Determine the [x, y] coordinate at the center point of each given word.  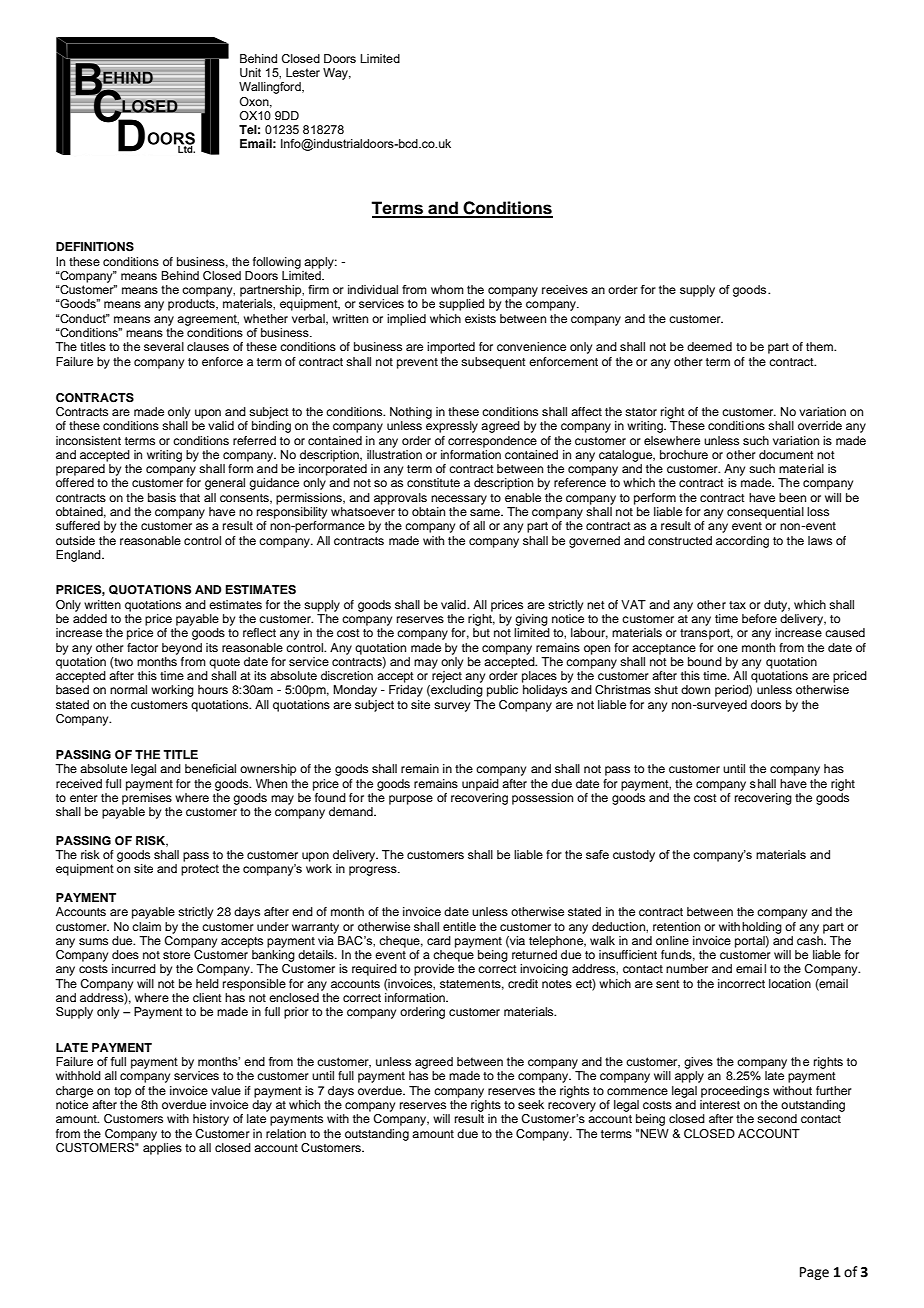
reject [447, 677]
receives [565, 289]
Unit [250, 72]
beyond [182, 649]
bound [705, 661]
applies [162, 1149]
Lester [303, 72]
